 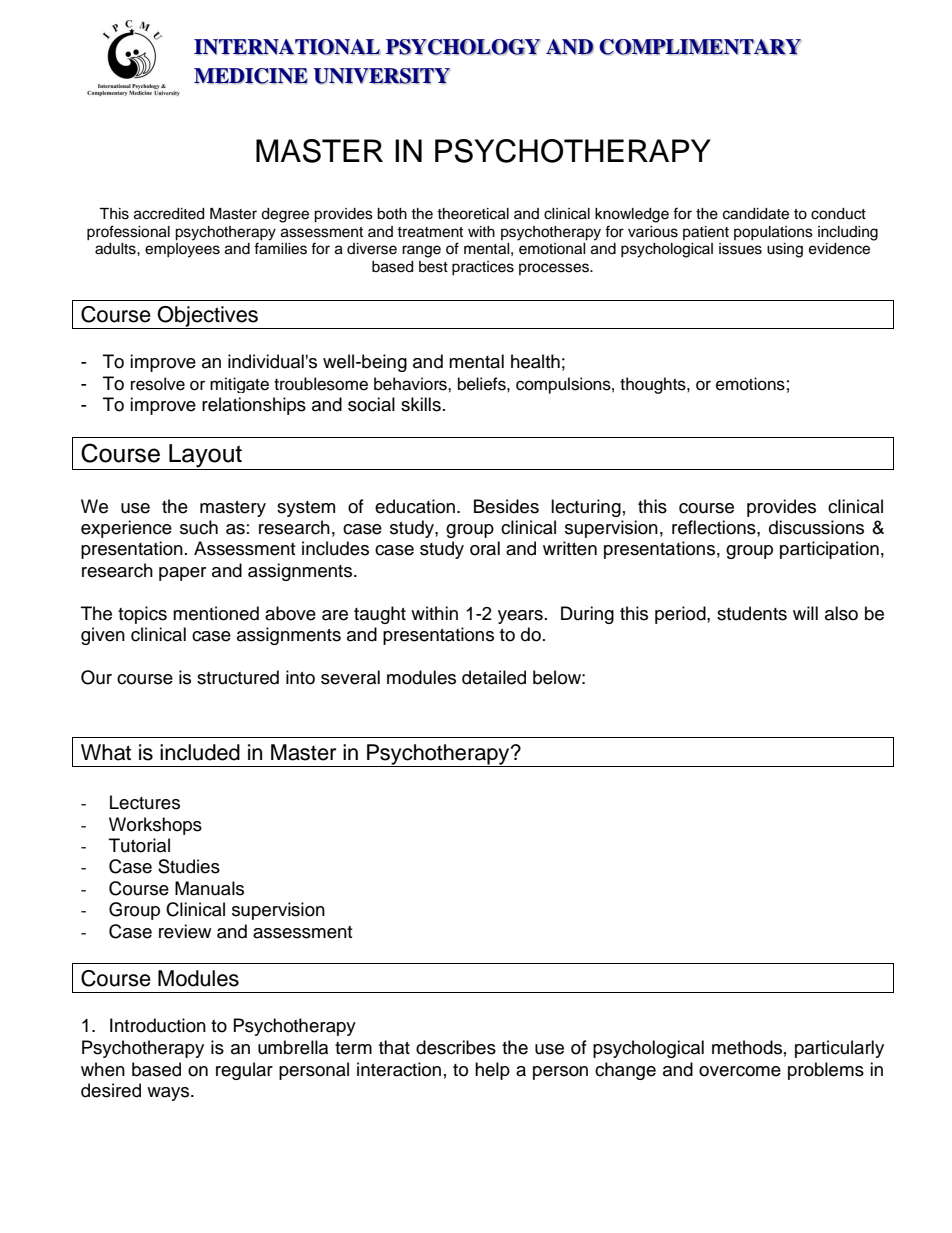 I want to click on MEDICINE, so click(x=251, y=76).
